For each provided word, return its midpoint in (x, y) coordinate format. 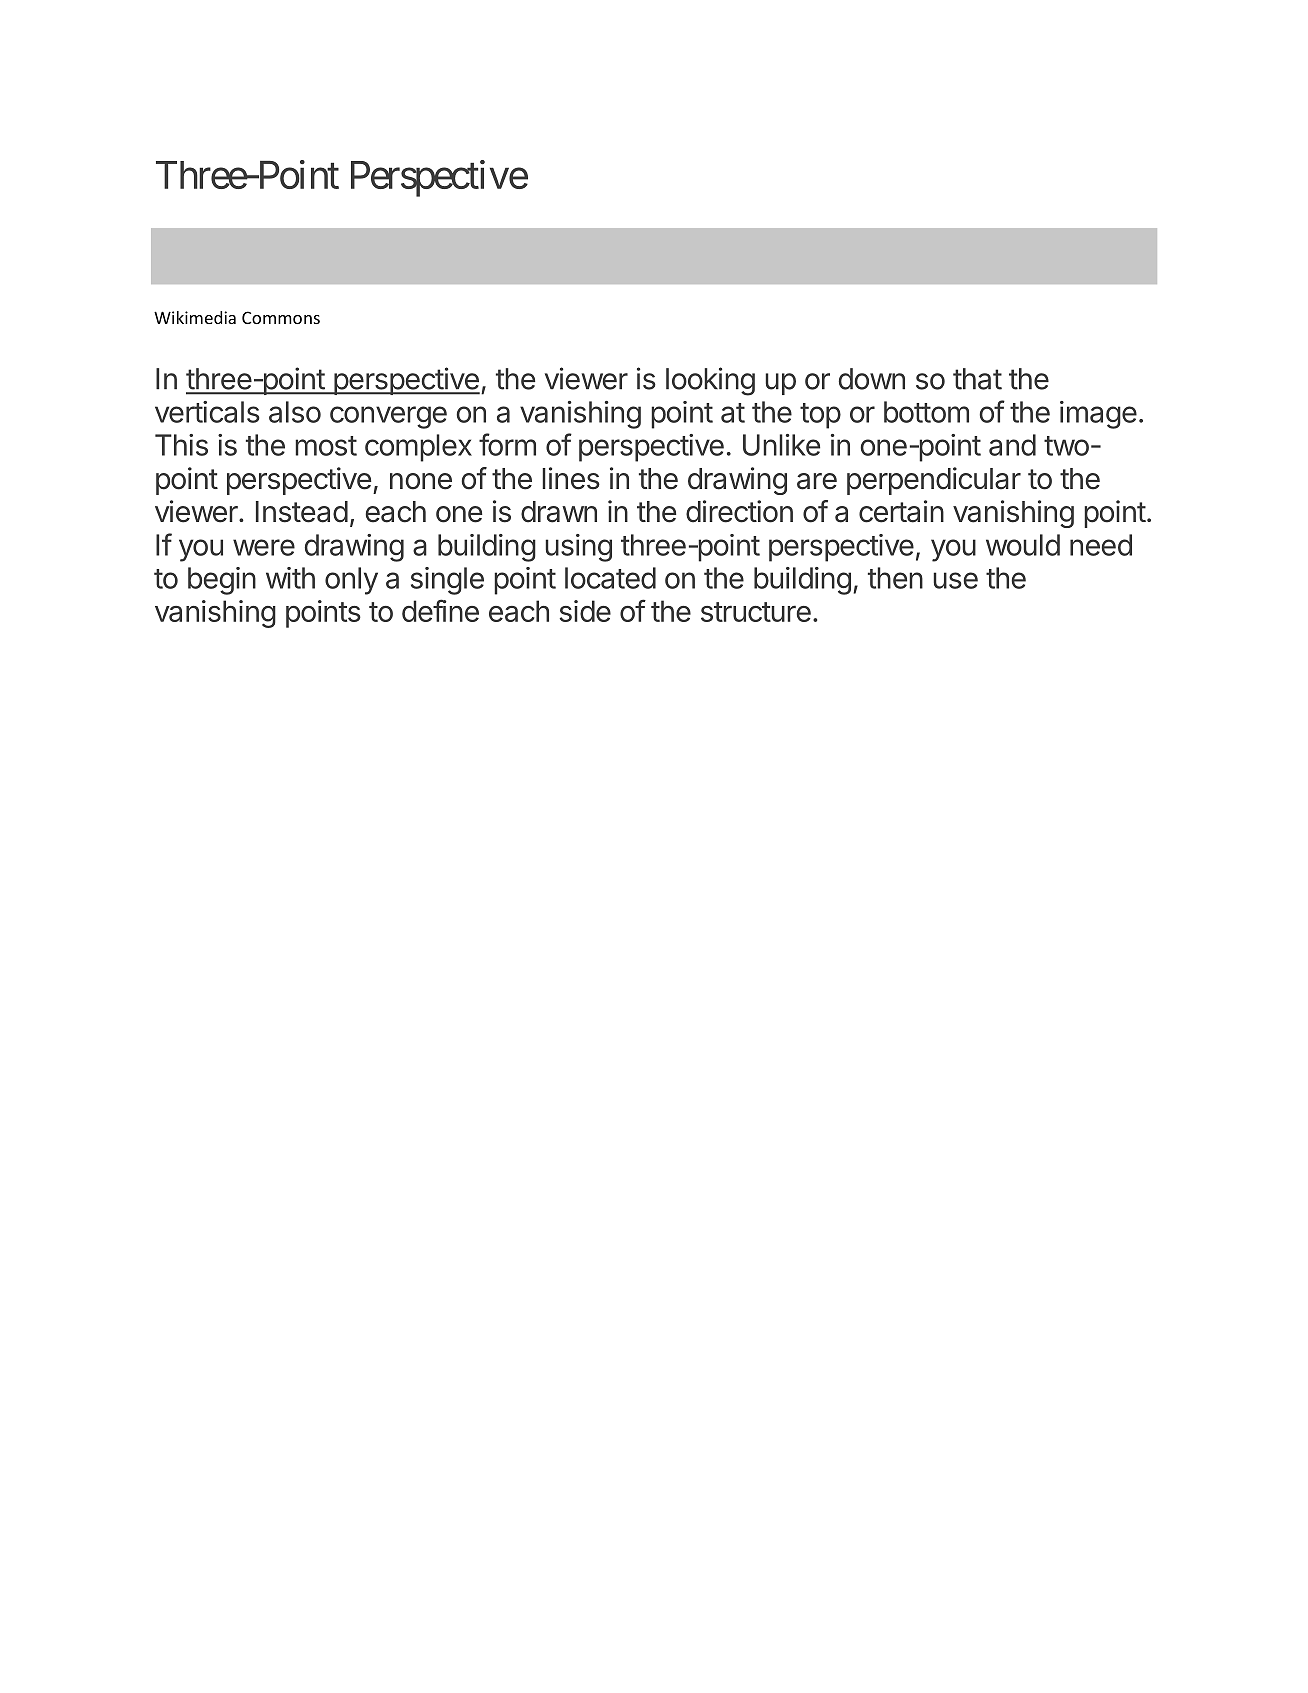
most (326, 446)
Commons (281, 317)
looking (710, 381)
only (351, 581)
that (977, 379)
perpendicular (934, 481)
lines (571, 478)
